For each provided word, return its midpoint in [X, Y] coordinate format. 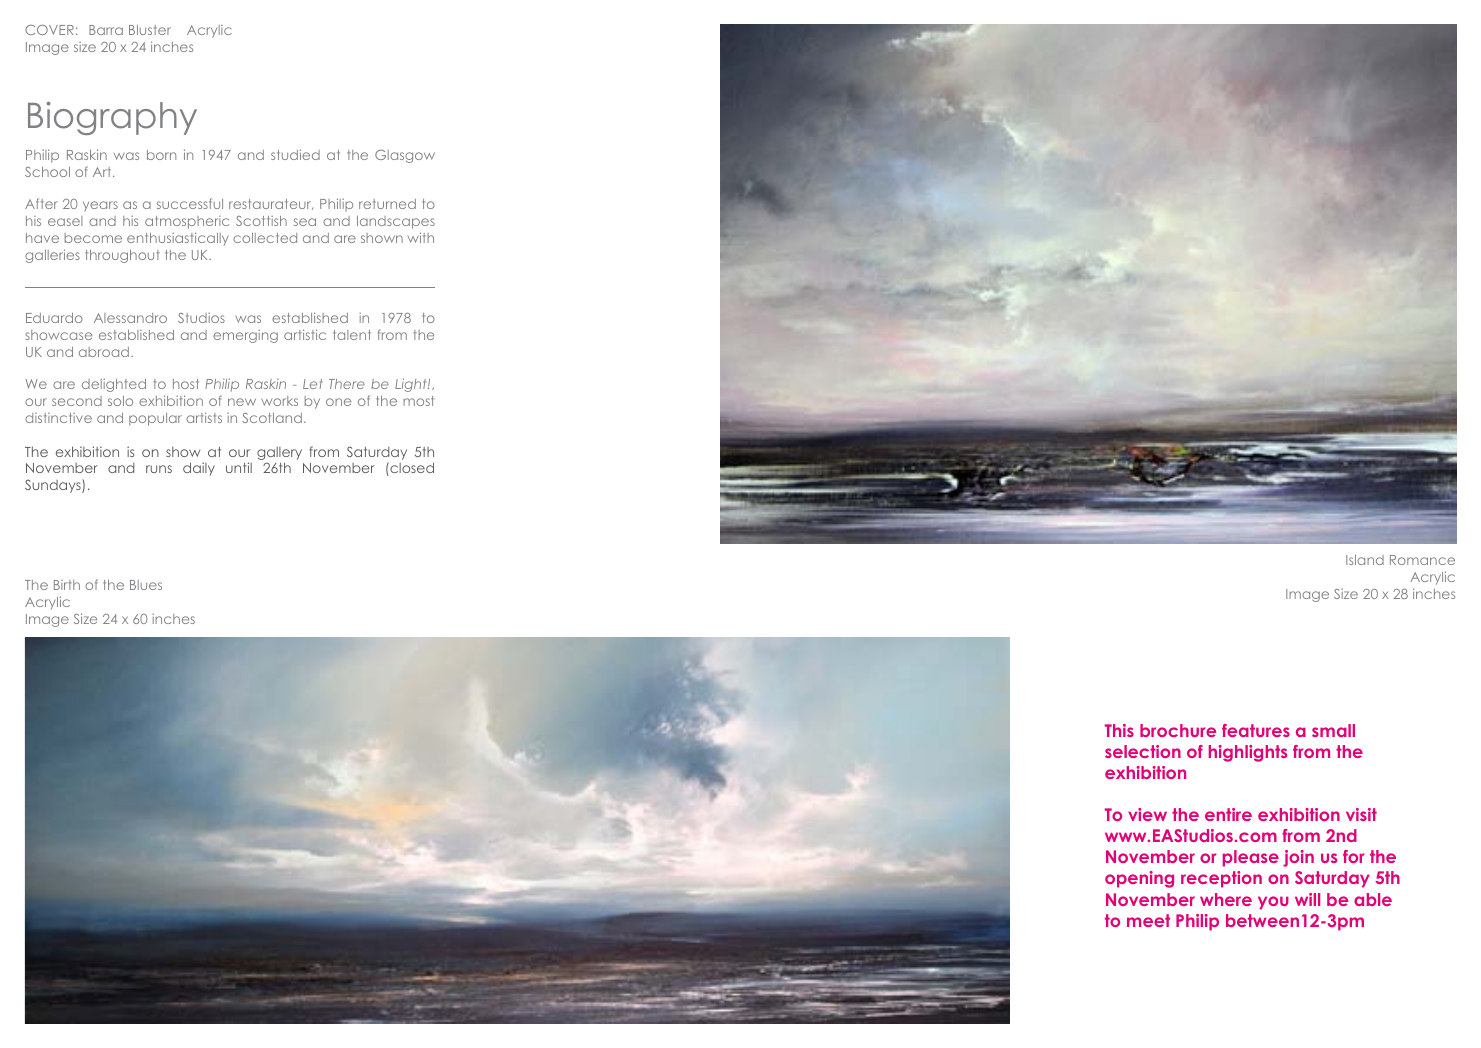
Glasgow [405, 156]
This [1119, 730]
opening [1139, 879]
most [418, 401]
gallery [279, 453]
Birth [67, 585]
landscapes [396, 222]
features [1256, 730]
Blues [146, 585]
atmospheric [187, 222]
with [421, 237]
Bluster [150, 30]
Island [1365, 560]
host [186, 384]
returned [387, 204]
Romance [1422, 560]
